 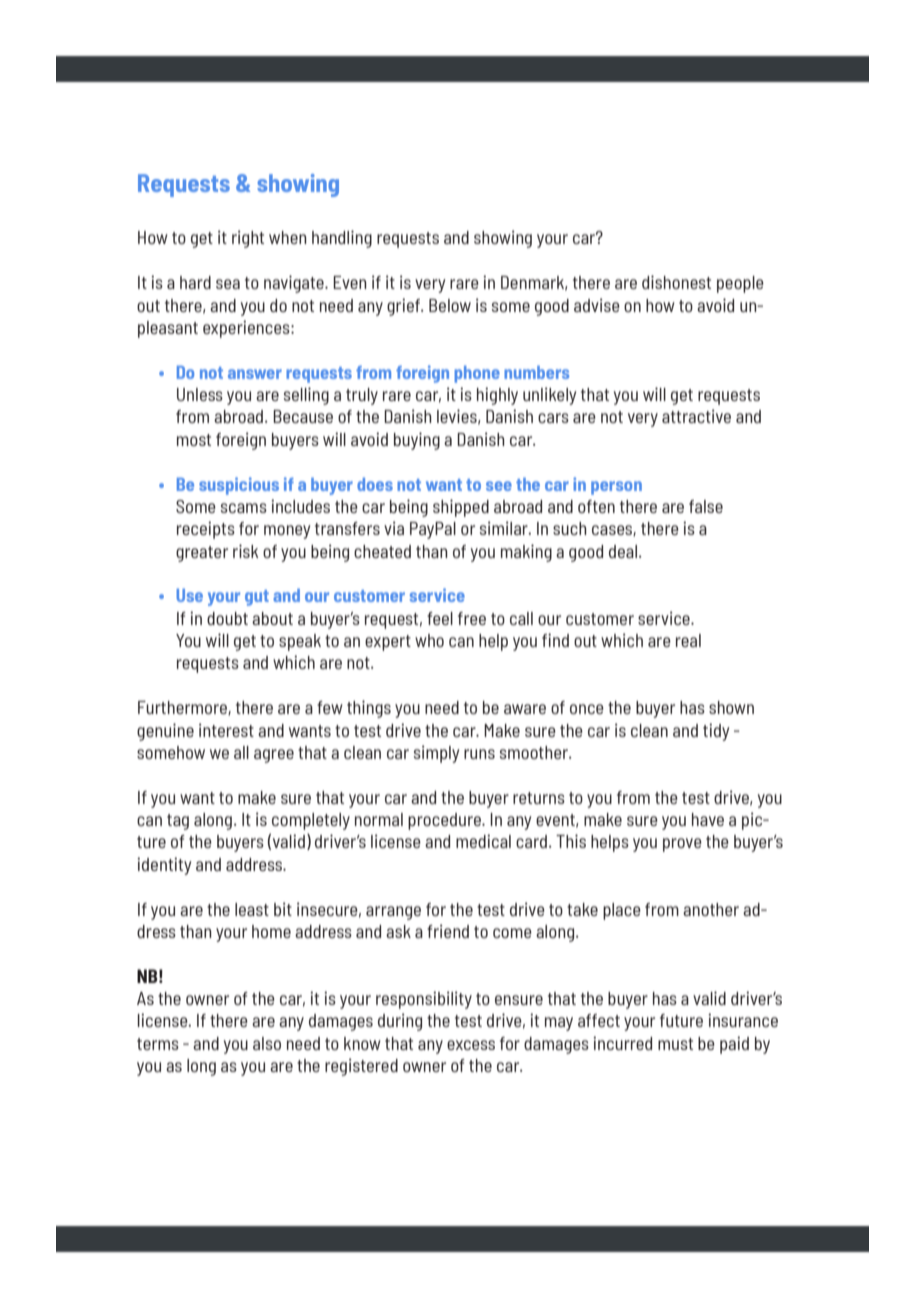 I want to click on shipped, so click(x=461, y=508).
